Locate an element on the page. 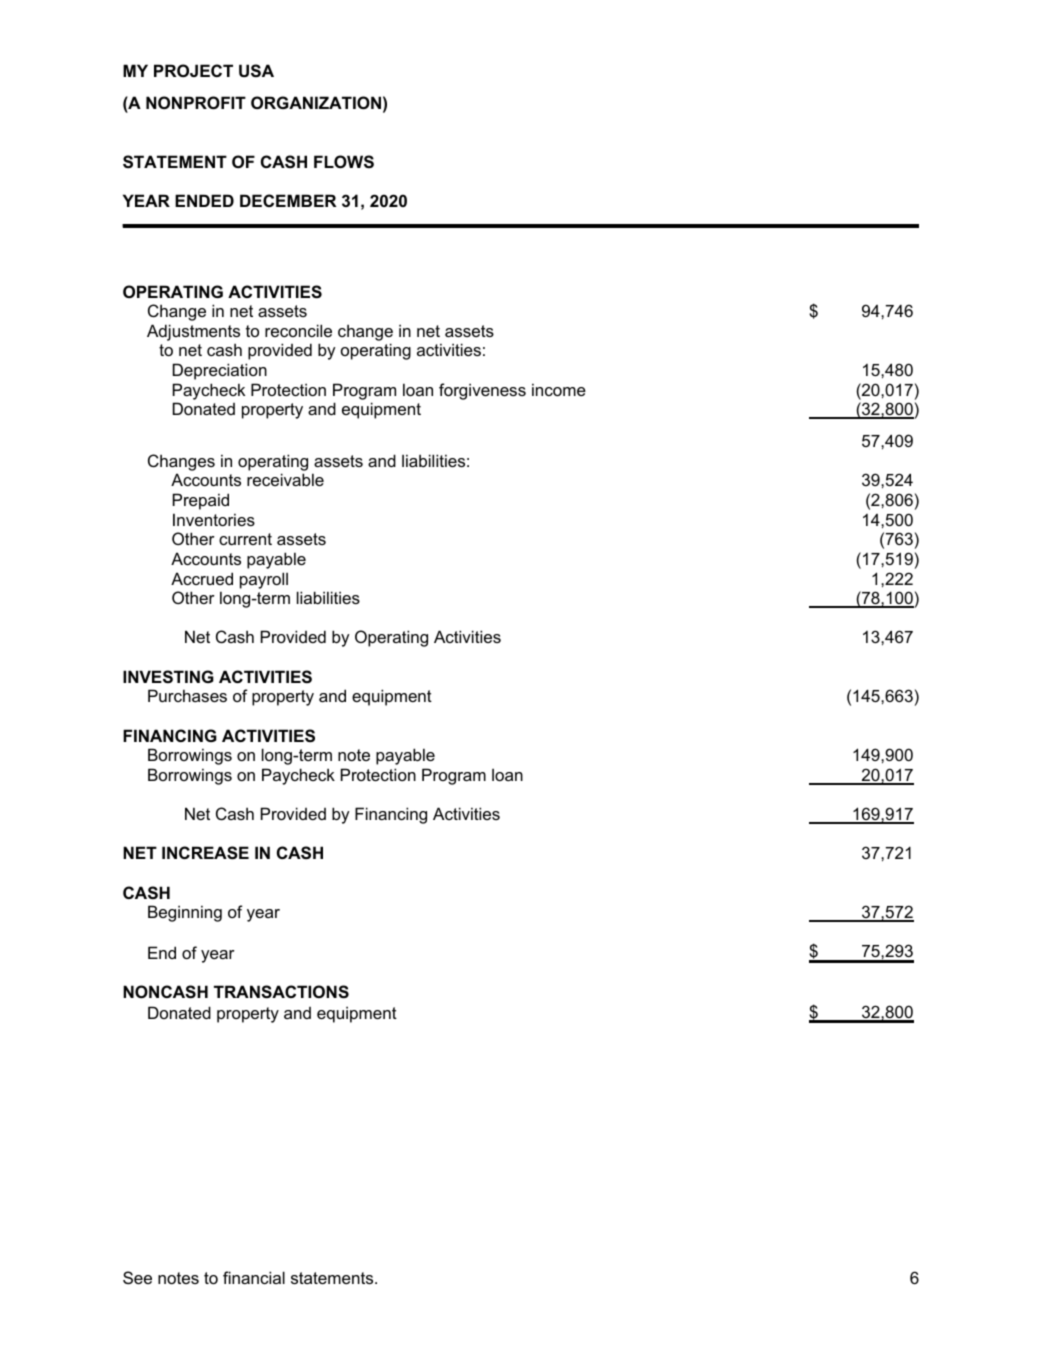 The width and height of the page is (1042, 1349). FLOWS is located at coordinates (344, 162).
